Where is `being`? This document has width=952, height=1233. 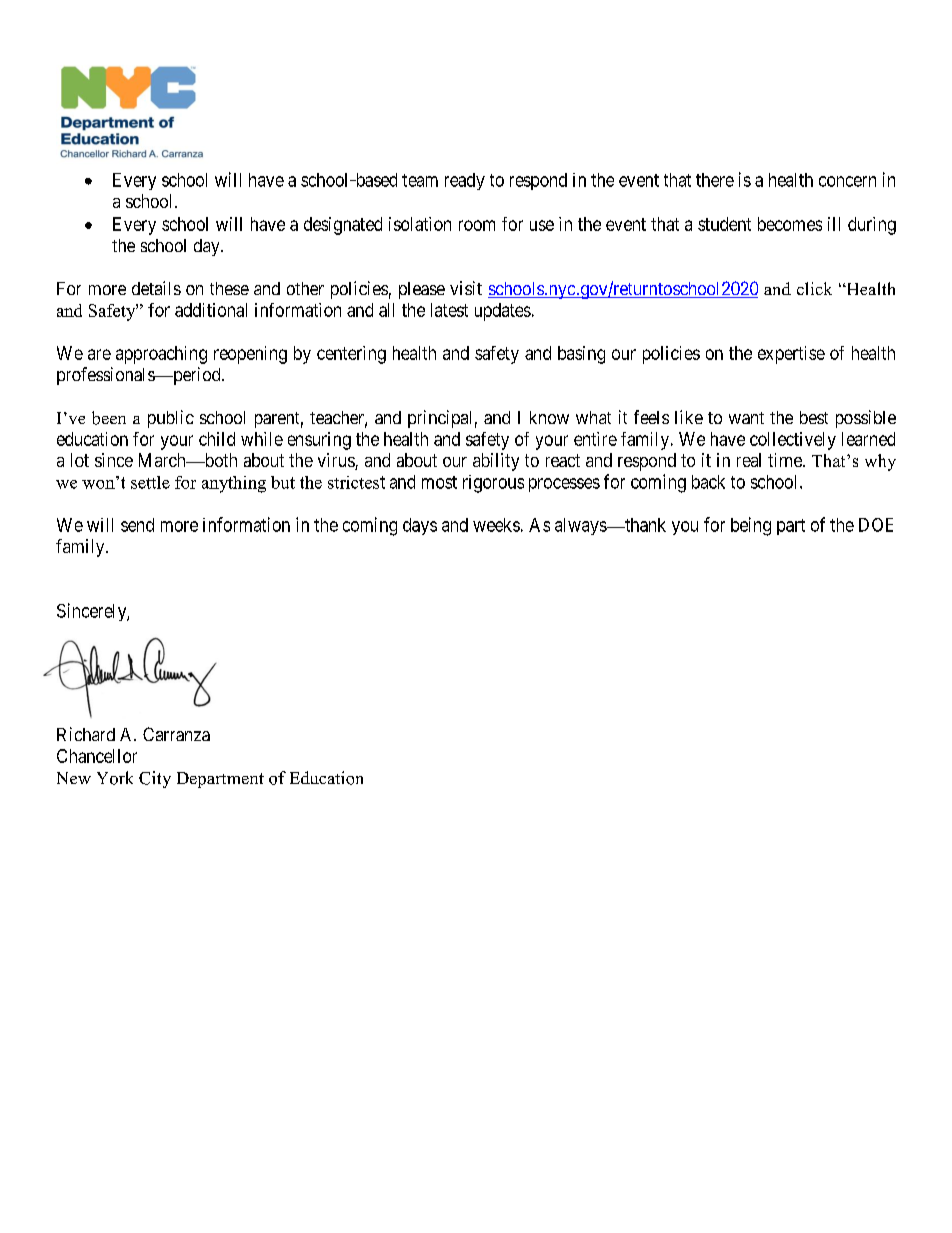
being is located at coordinates (751, 526).
